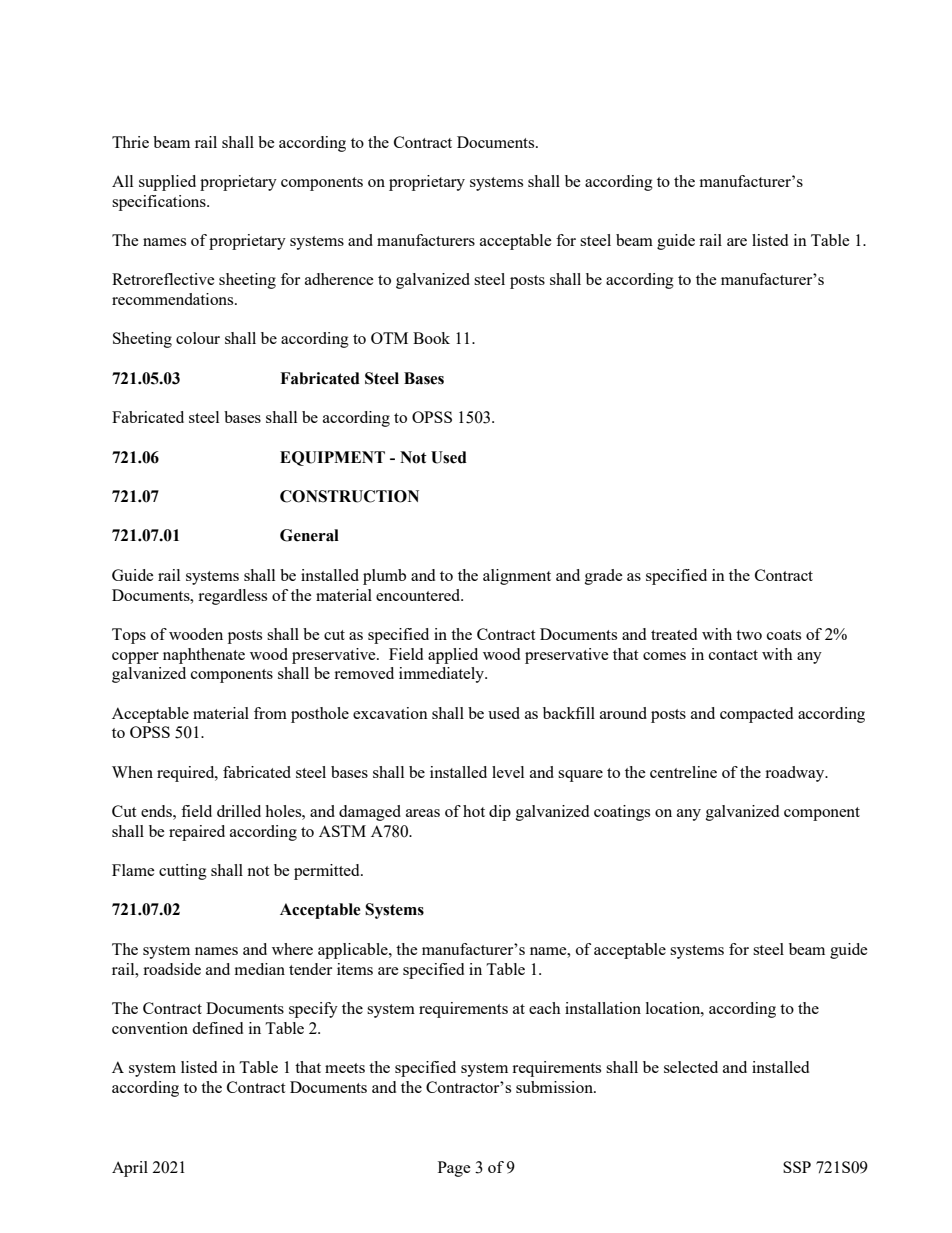 Image resolution: width=952 pixels, height=1233 pixels. I want to click on centreline, so click(683, 772).
